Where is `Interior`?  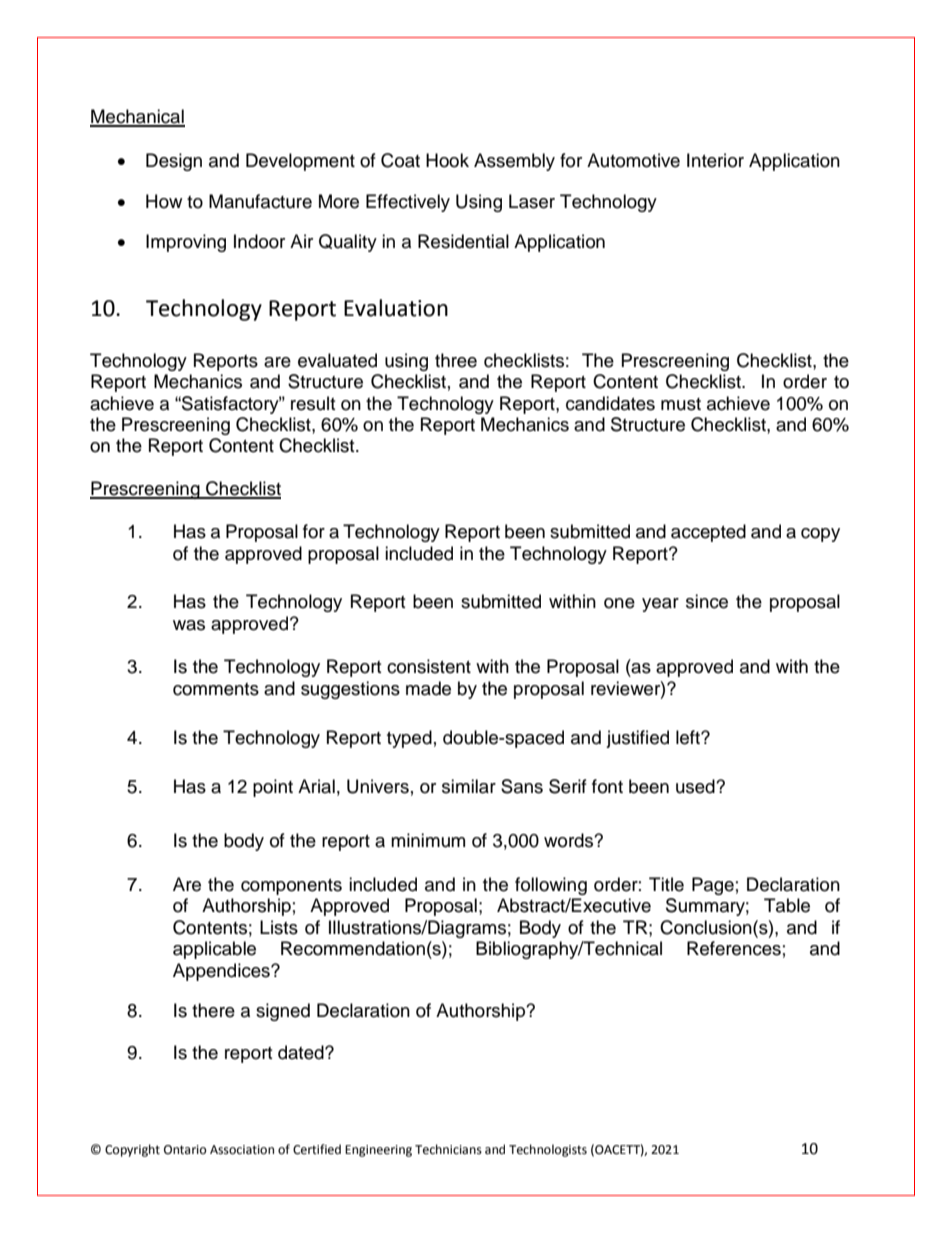
Interior is located at coordinates (715, 160).
